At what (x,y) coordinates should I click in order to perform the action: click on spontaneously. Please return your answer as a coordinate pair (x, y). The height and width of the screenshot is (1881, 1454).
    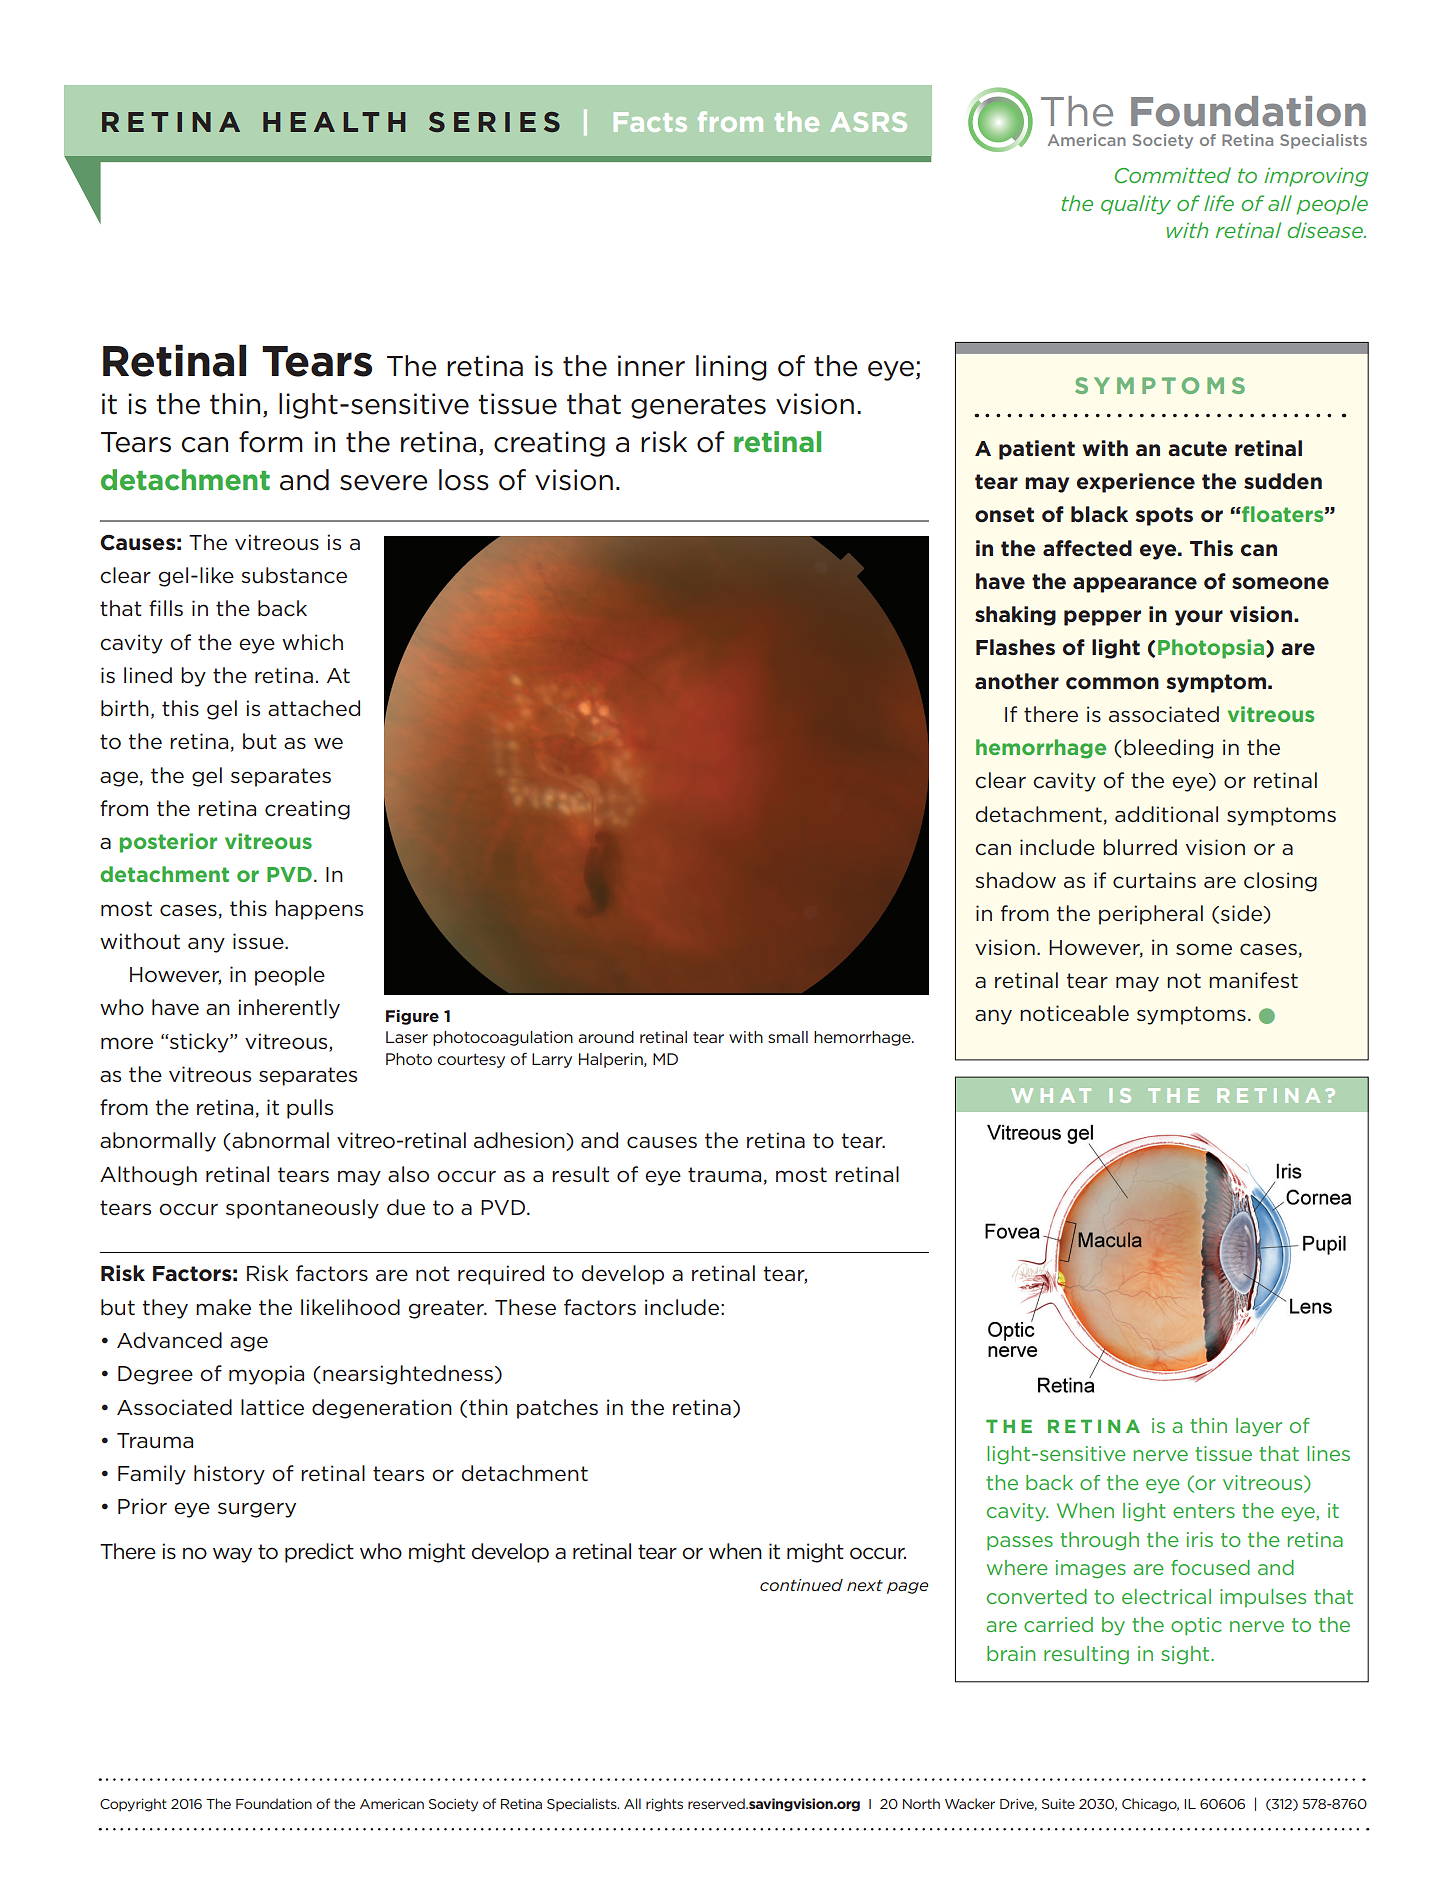
    Looking at the image, I should click on (302, 1209).
